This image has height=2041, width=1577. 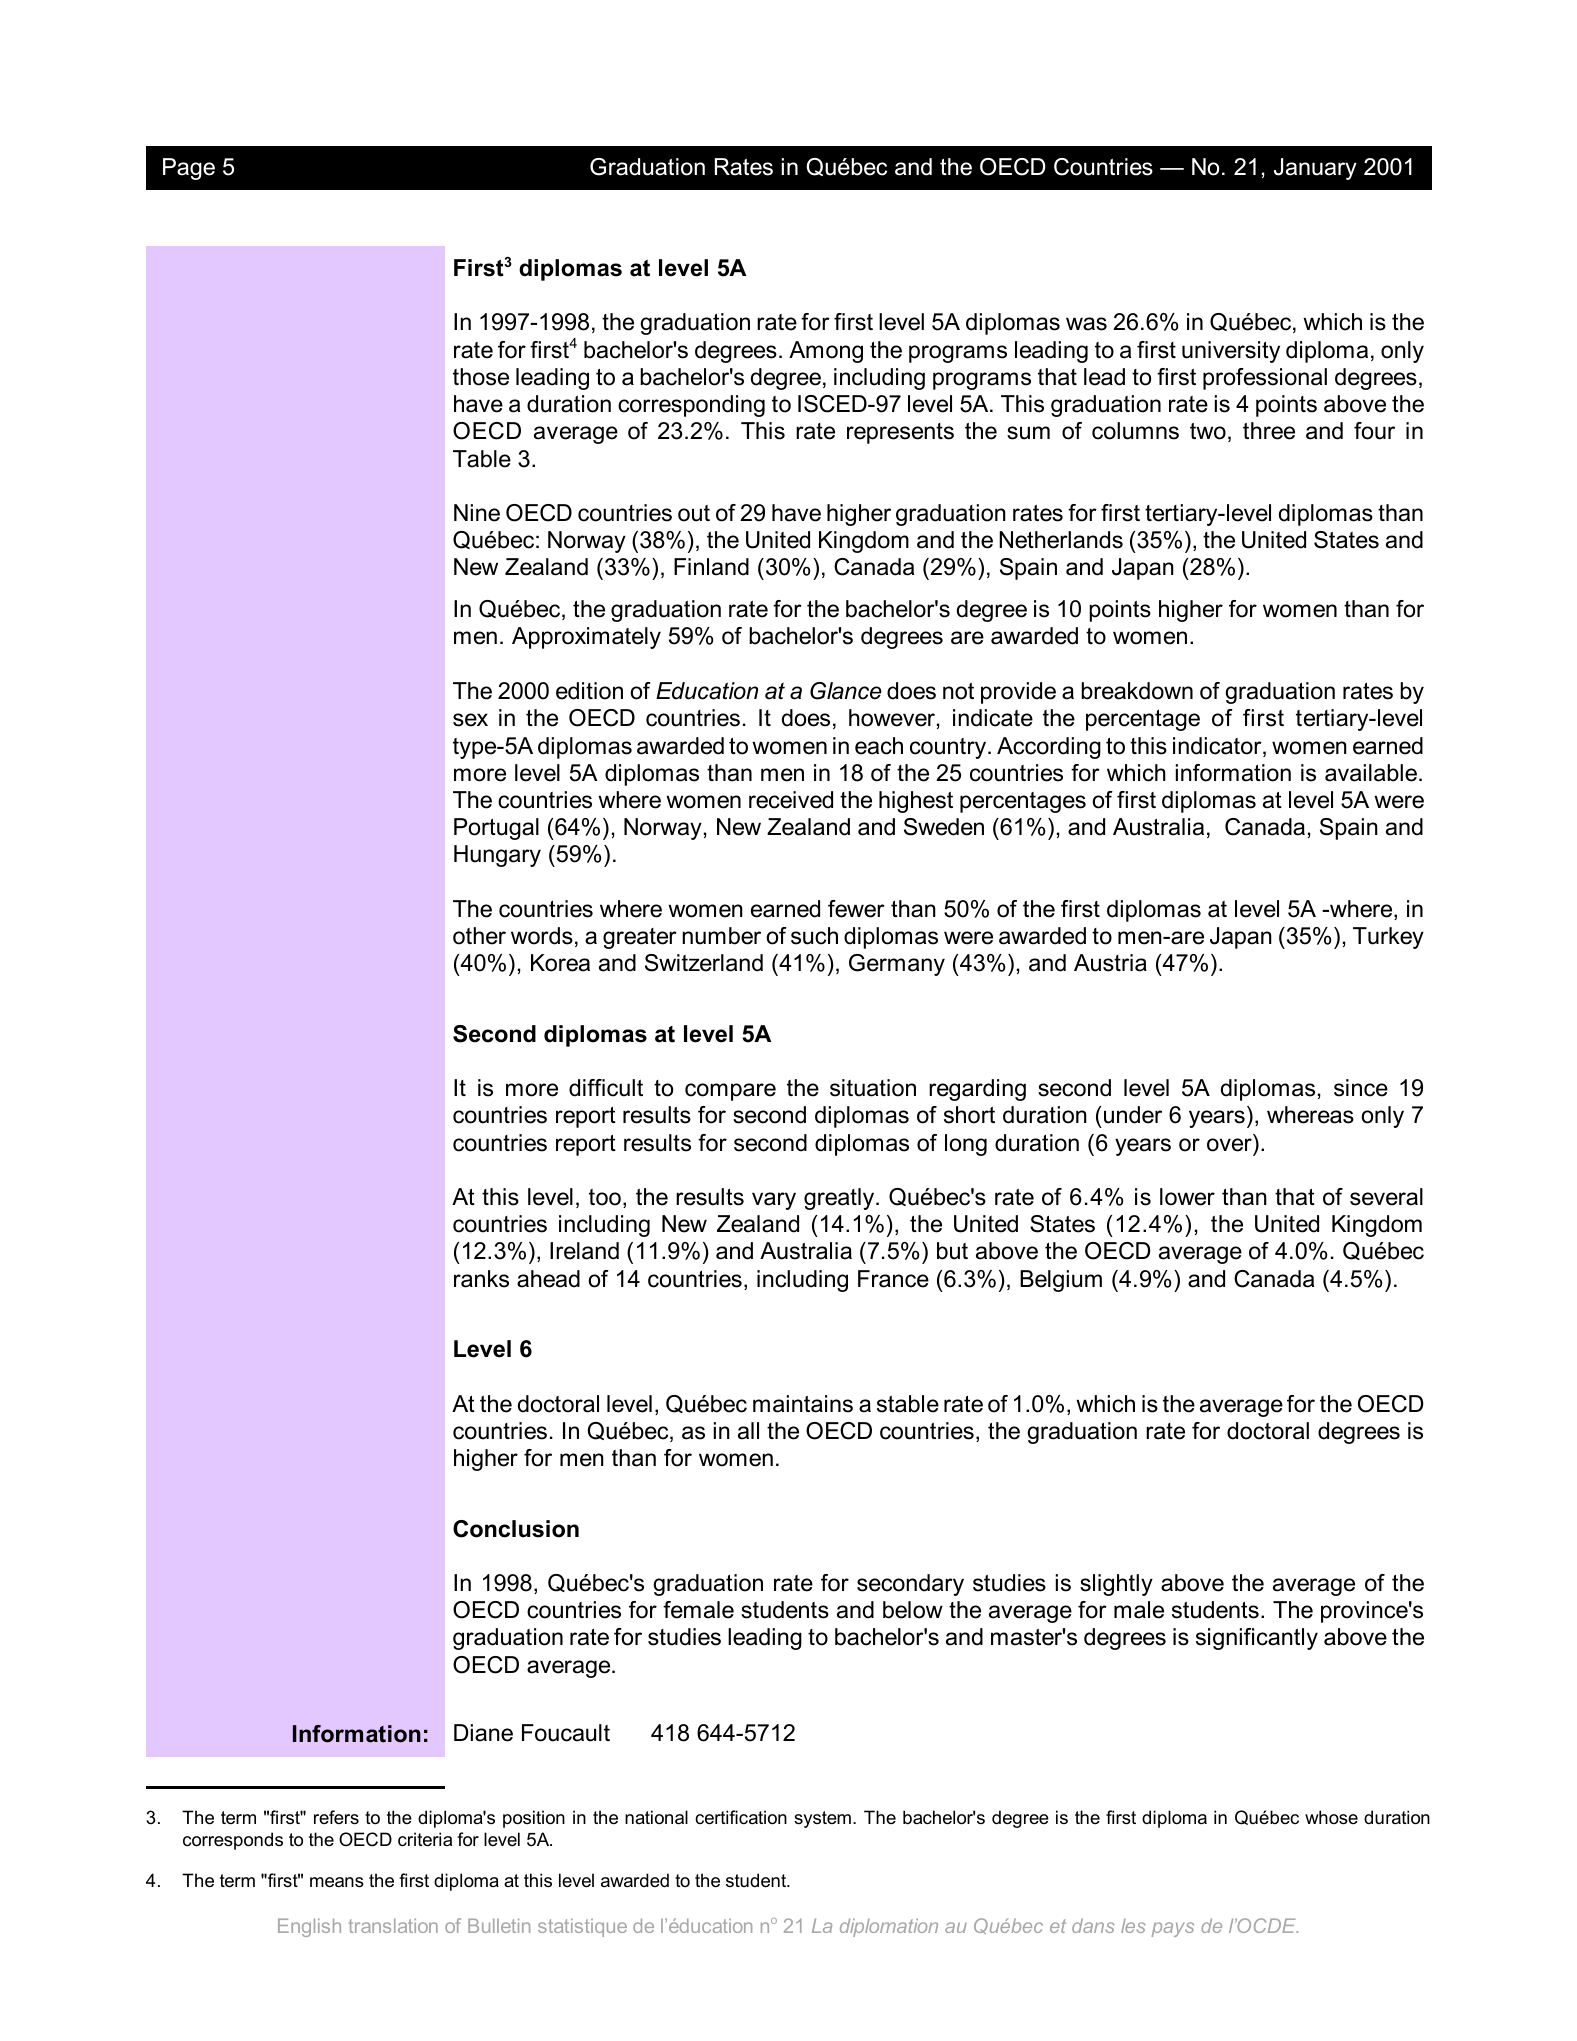 What do you see at coordinates (1116, 1585) in the image?
I see `slightly` at bounding box center [1116, 1585].
